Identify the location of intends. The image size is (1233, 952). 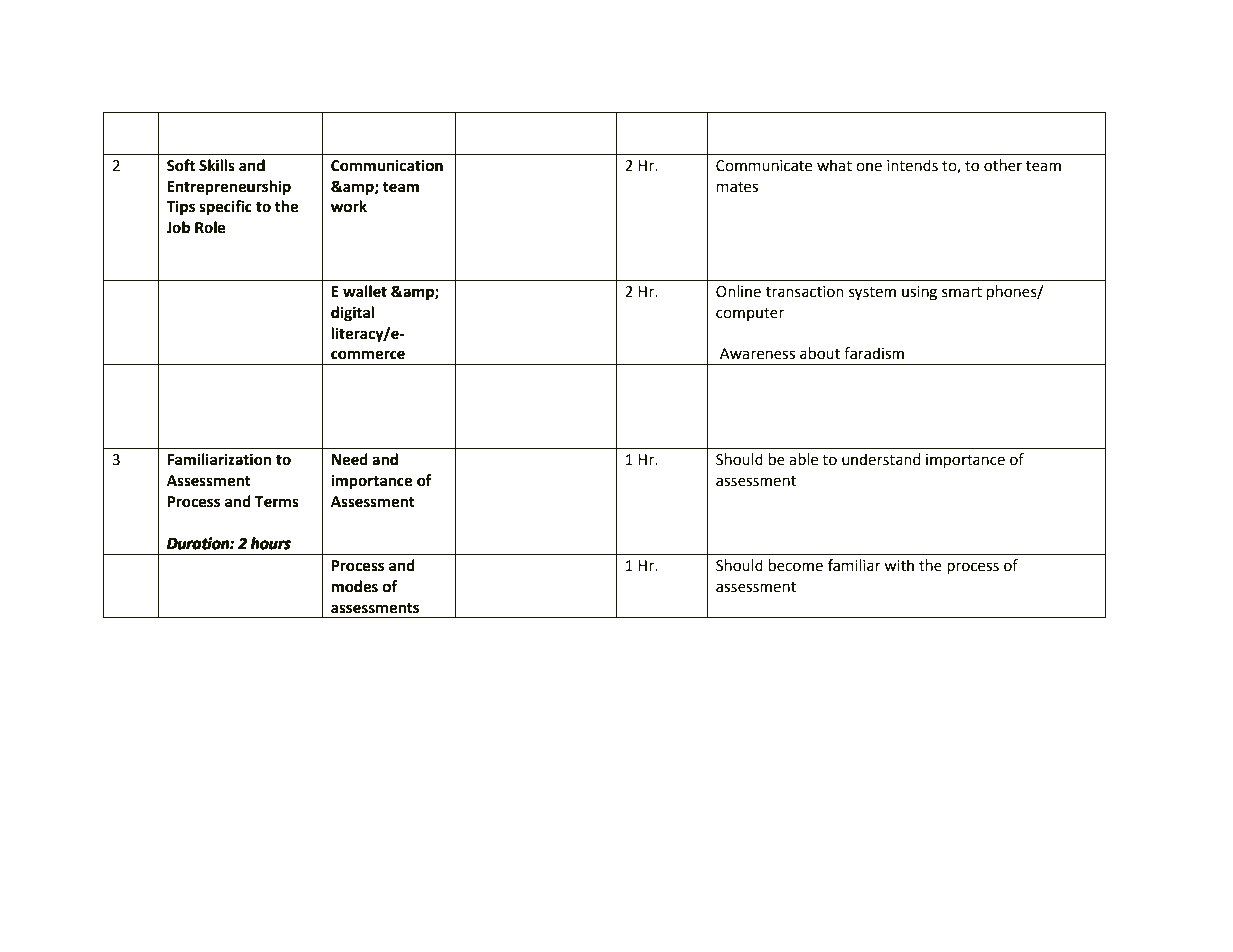
(912, 165).
